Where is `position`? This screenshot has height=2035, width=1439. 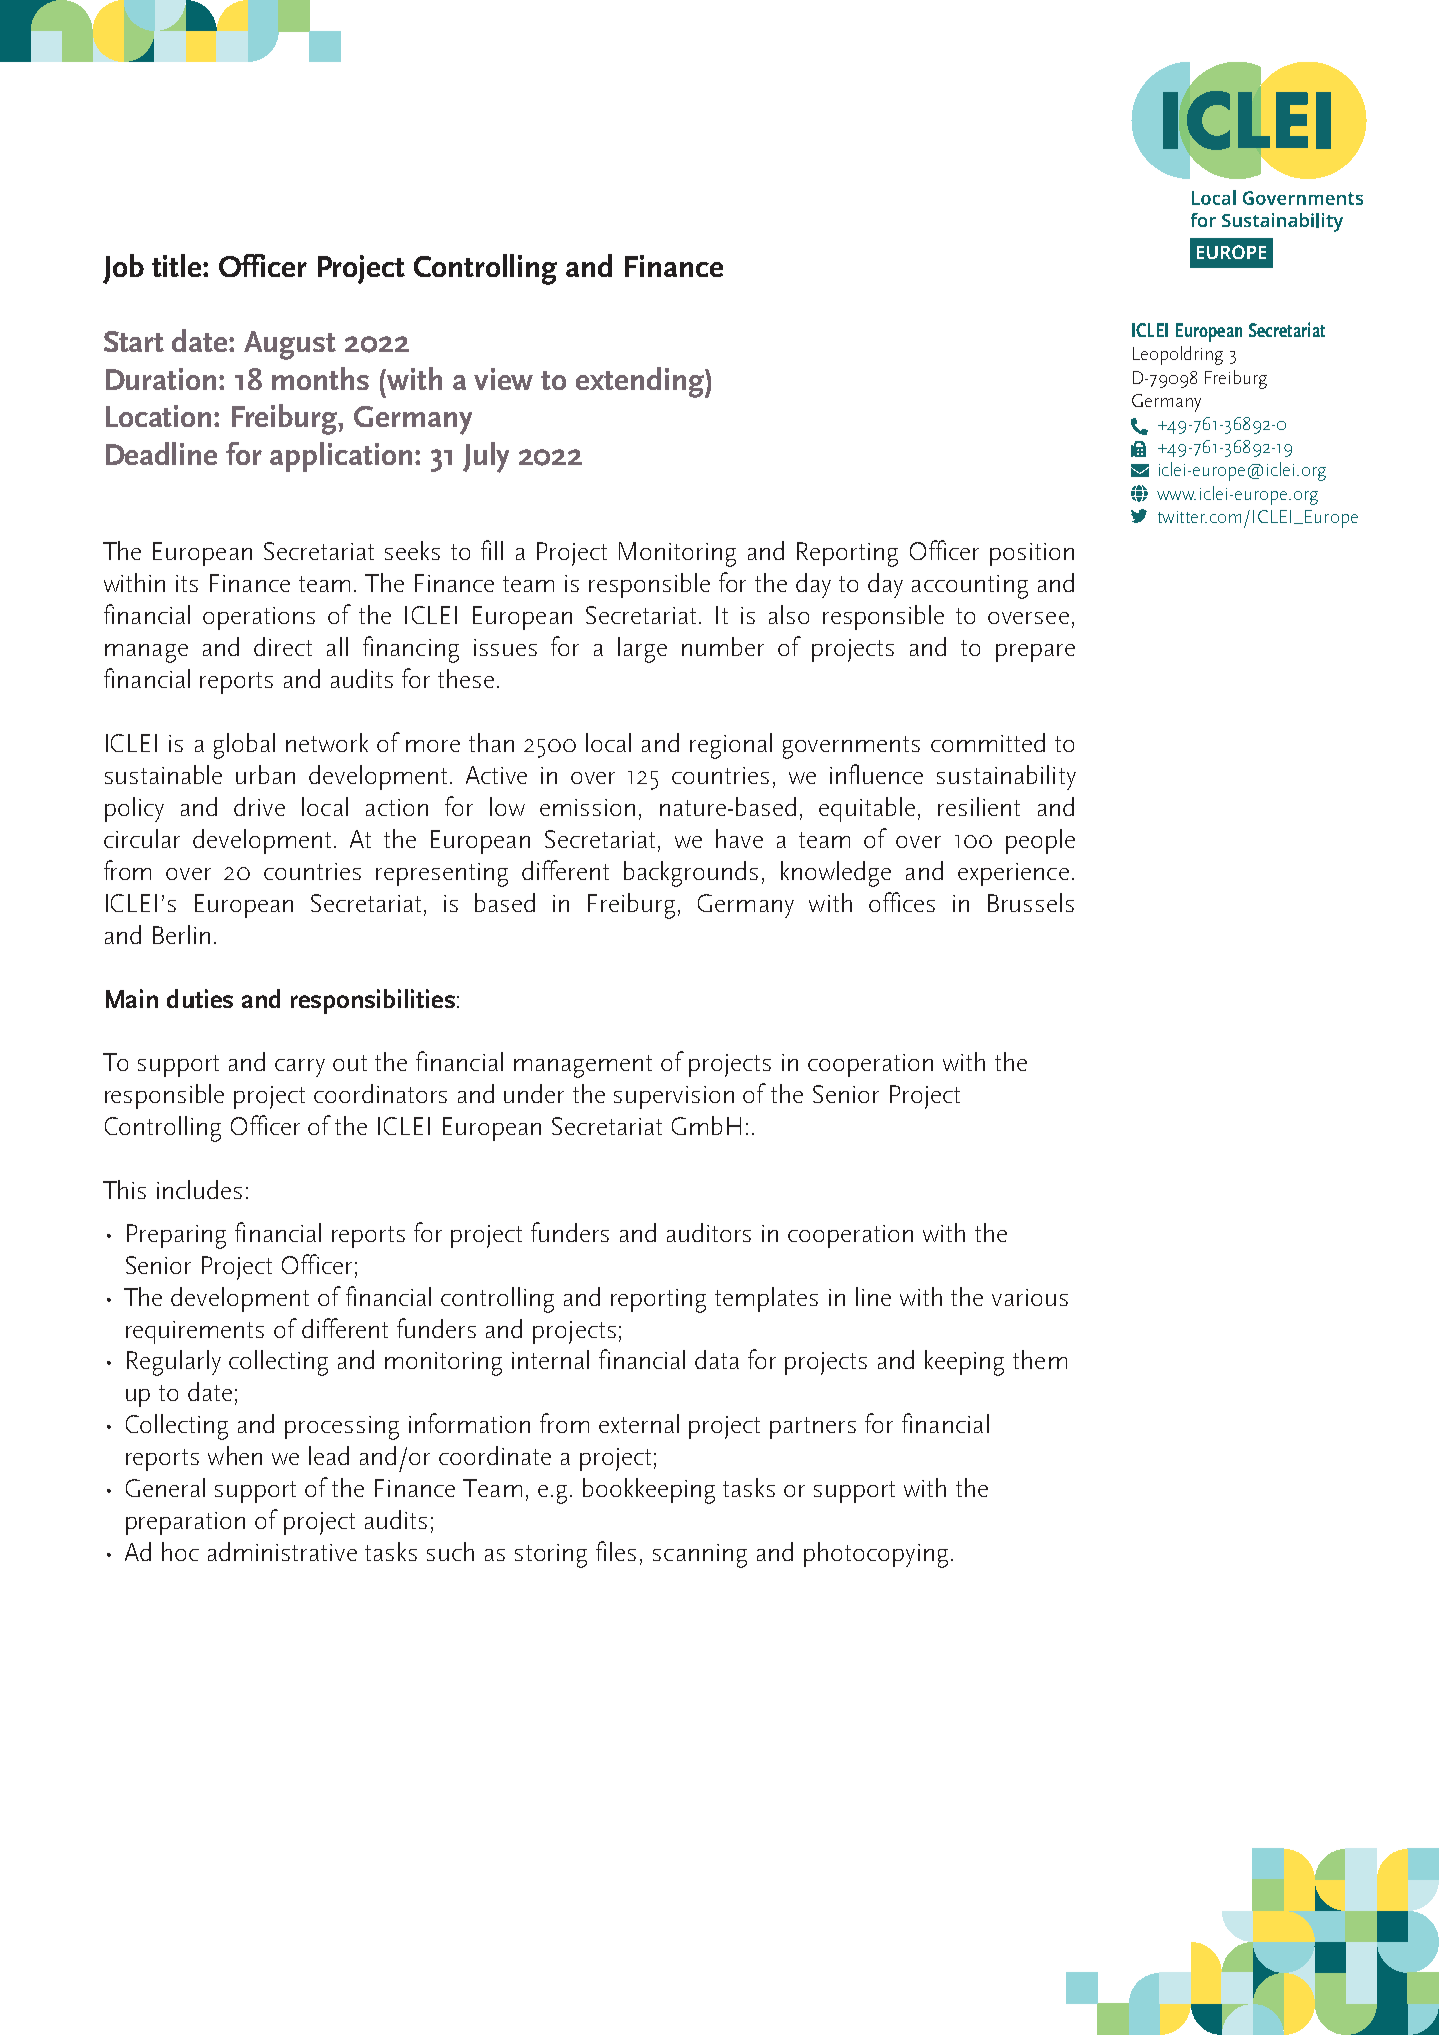 position is located at coordinates (1032, 554).
